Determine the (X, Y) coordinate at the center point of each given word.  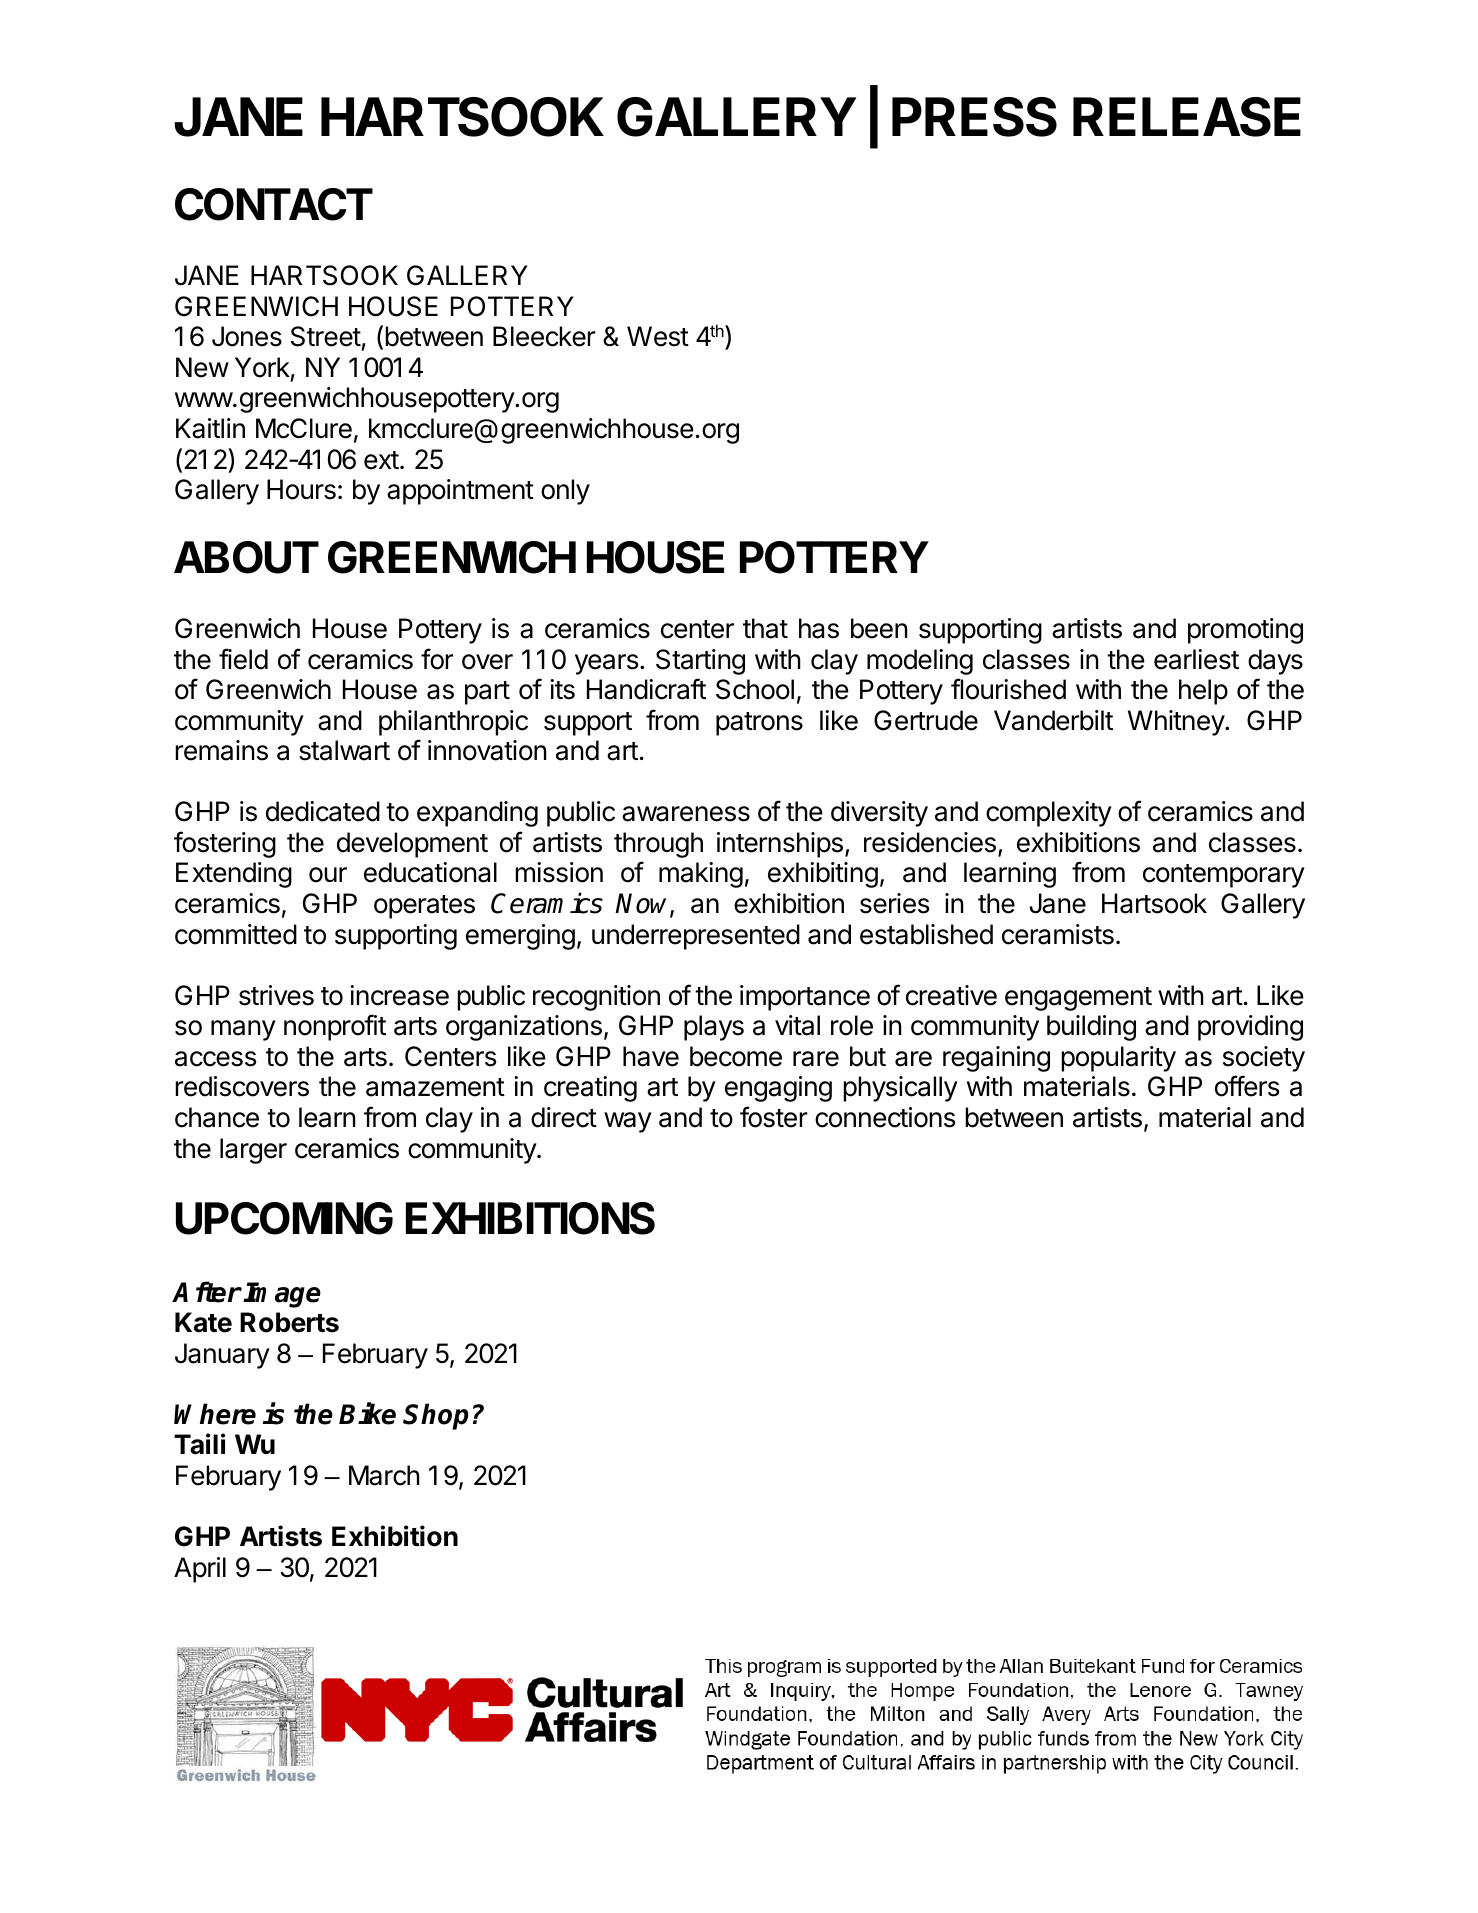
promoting (1245, 631)
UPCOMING (284, 1218)
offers (1247, 1086)
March (384, 1475)
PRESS (974, 117)
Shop (436, 1416)
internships (780, 845)
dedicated (323, 811)
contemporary (1224, 876)
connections (885, 1117)
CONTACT (274, 204)
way (628, 1122)
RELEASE (1187, 117)
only (565, 492)
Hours (301, 489)
